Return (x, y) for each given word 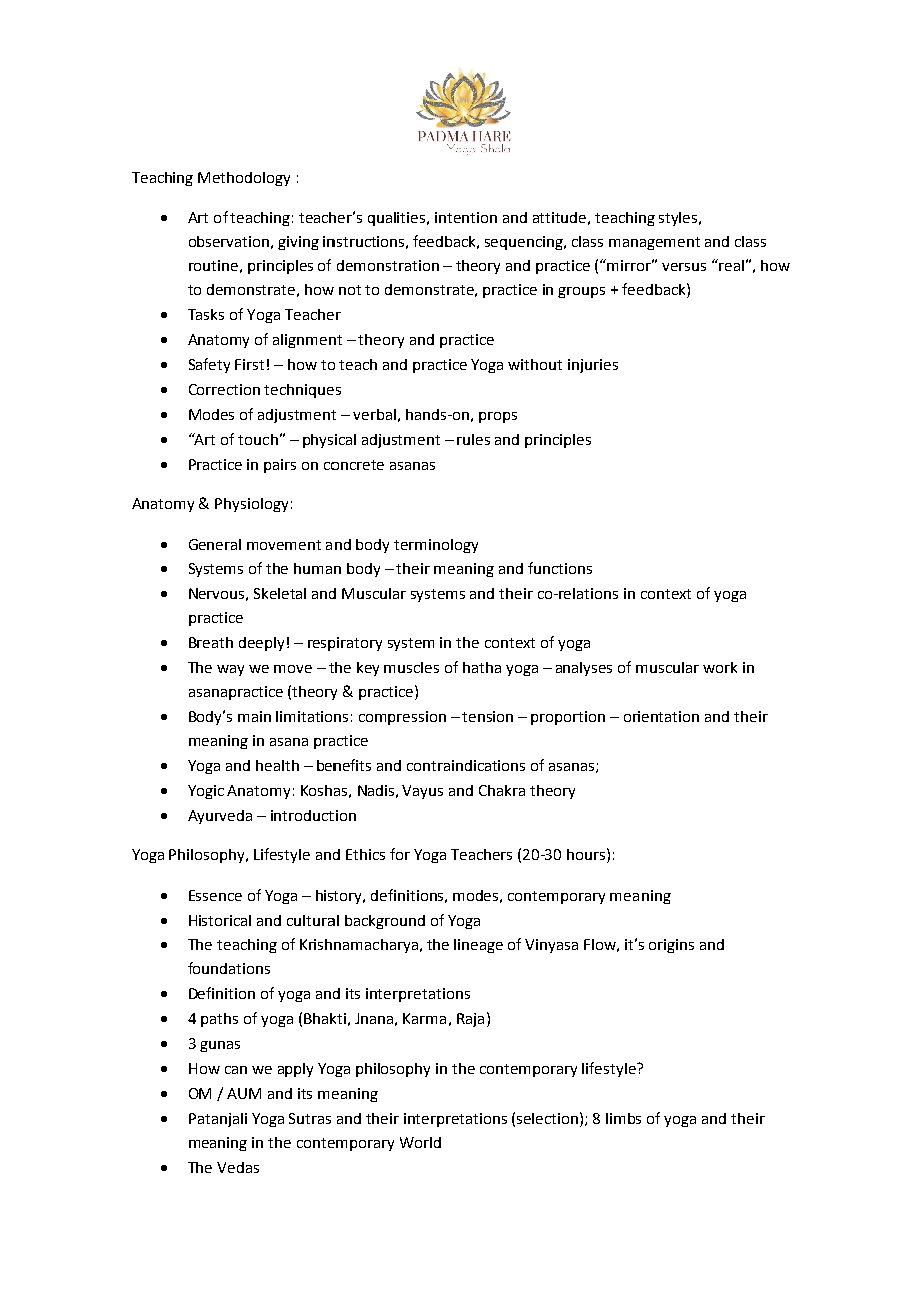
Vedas (238, 1167)
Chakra (502, 790)
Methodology (244, 179)
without (535, 364)
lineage (478, 946)
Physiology (251, 505)
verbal (374, 414)
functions (560, 568)
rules (473, 439)
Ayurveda (220, 817)
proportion (568, 718)
